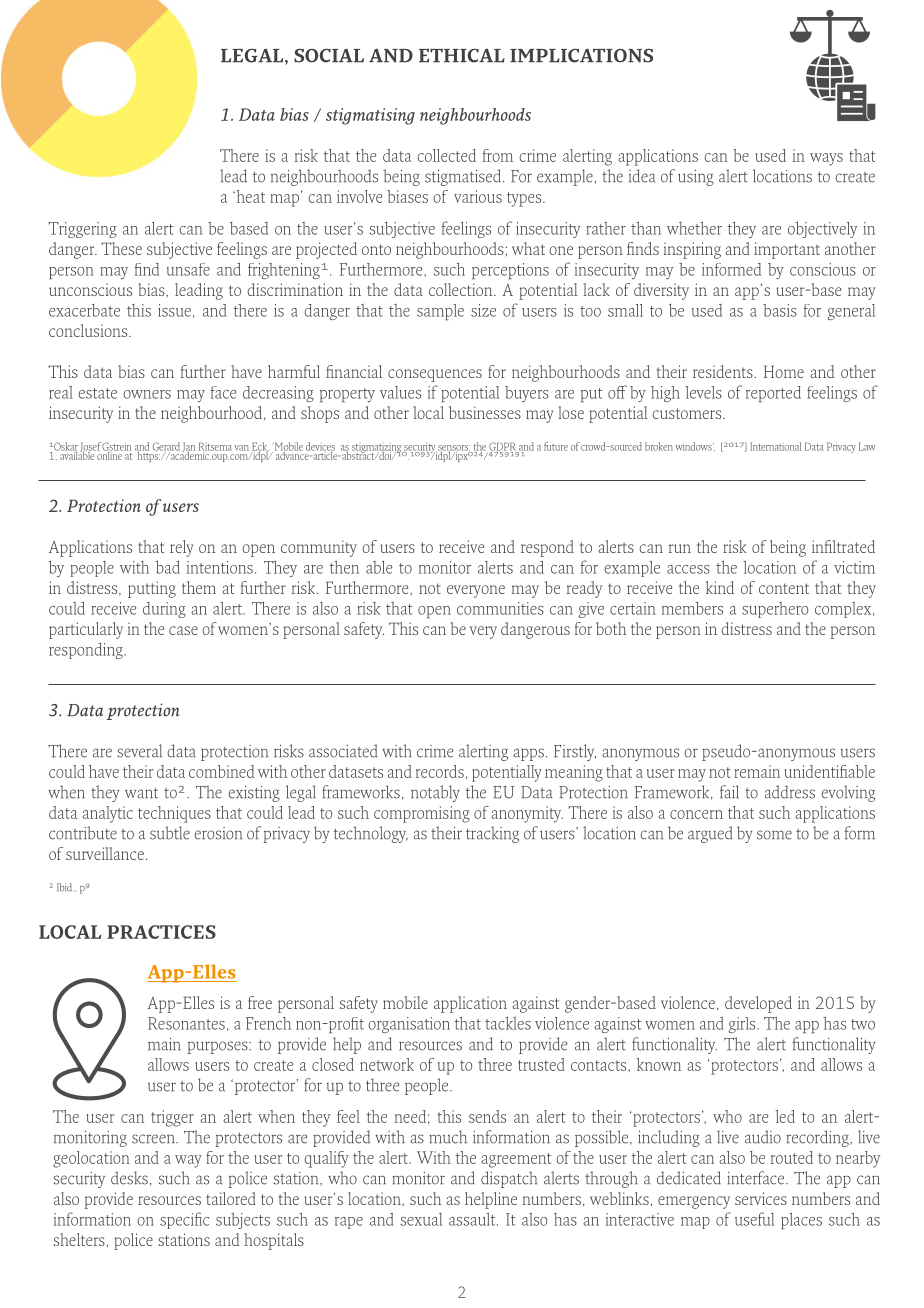  Describe the element at coordinates (249, 196) in the screenshot. I see `heat` at that location.
